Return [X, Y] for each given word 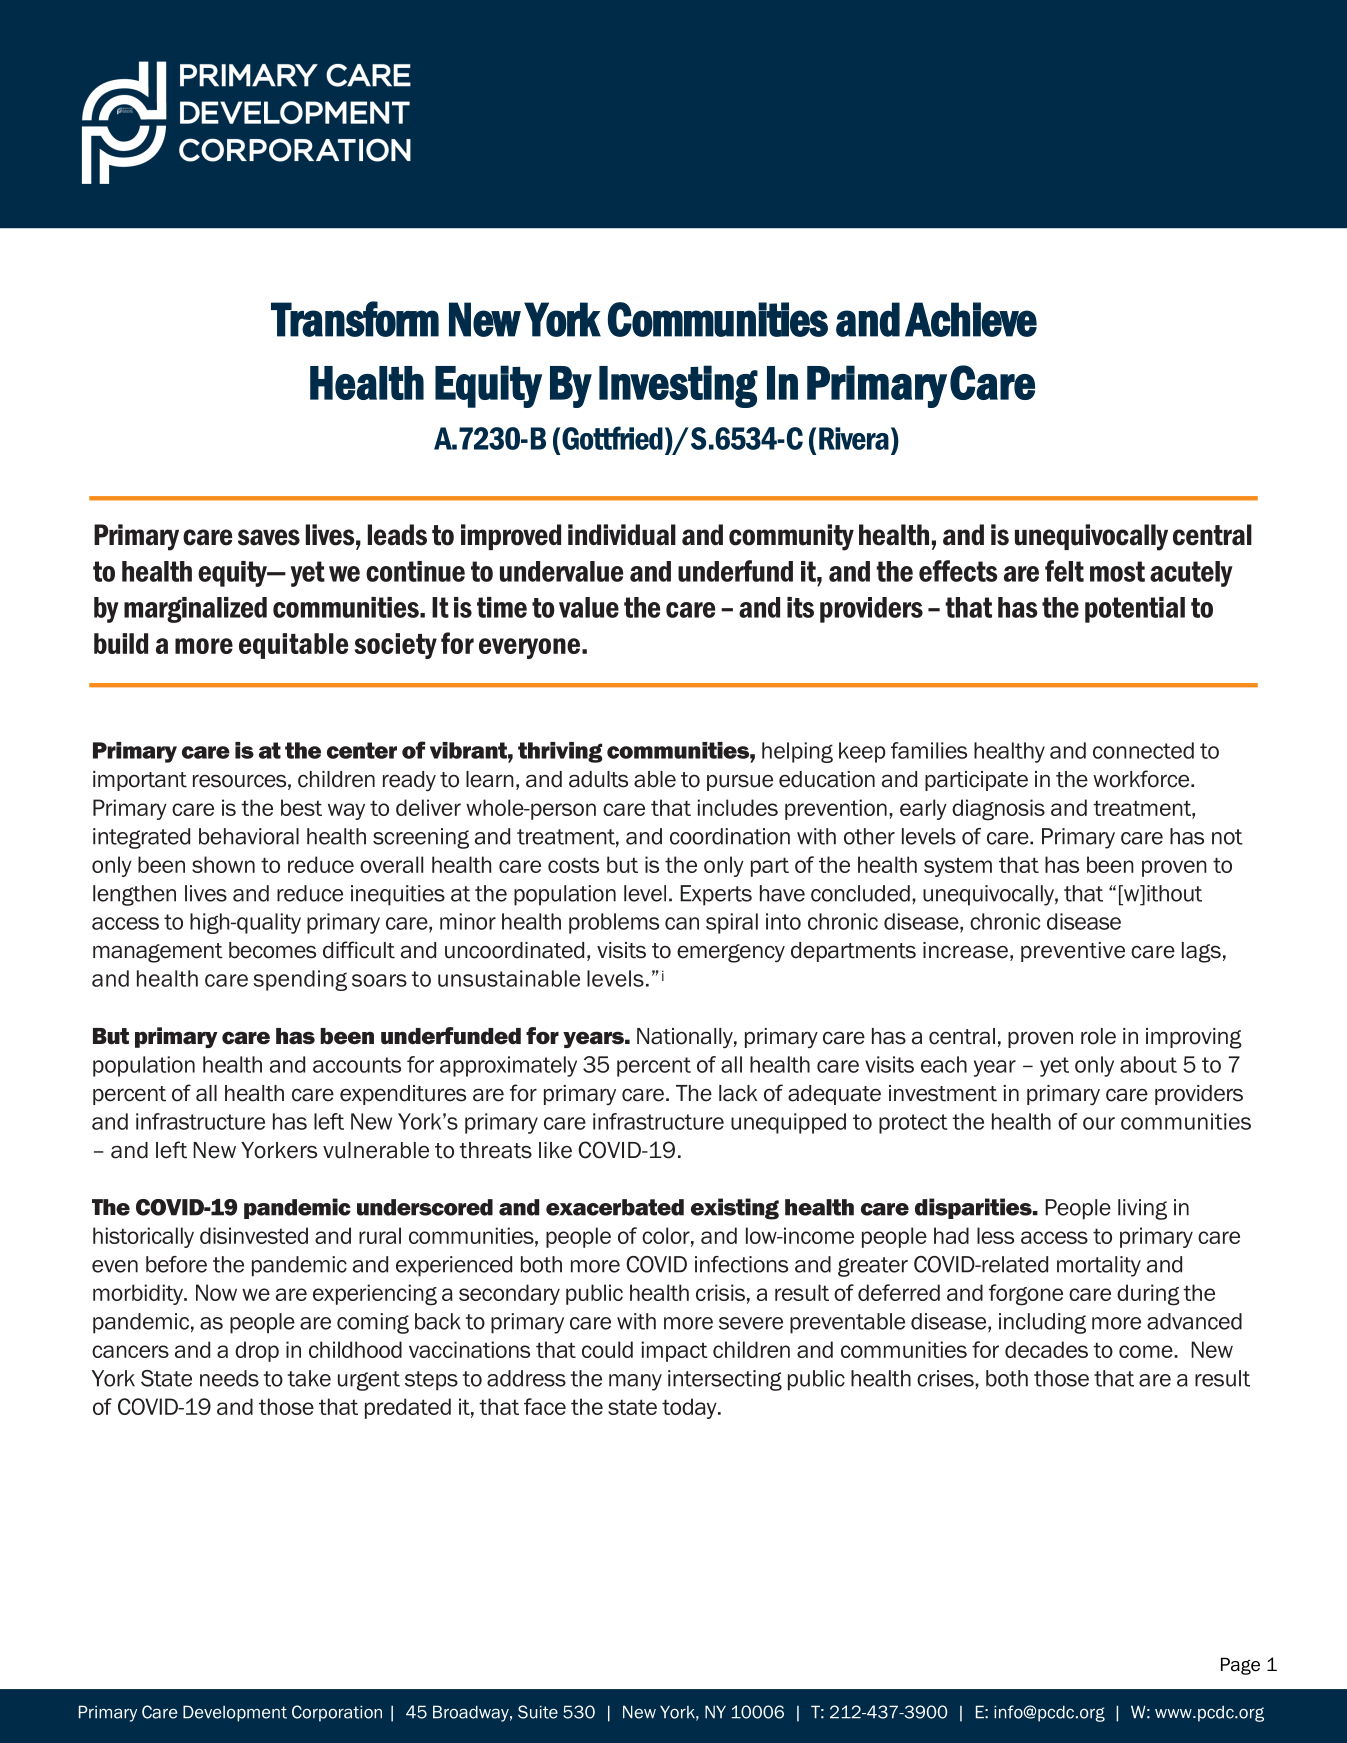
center [362, 750]
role [1098, 1036]
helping [797, 752]
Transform [355, 319]
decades [1046, 1349]
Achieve [971, 319]
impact [674, 1351]
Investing [678, 386]
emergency [731, 953]
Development [235, 1713]
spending [300, 980]
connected [1143, 750]
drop [257, 1351]
